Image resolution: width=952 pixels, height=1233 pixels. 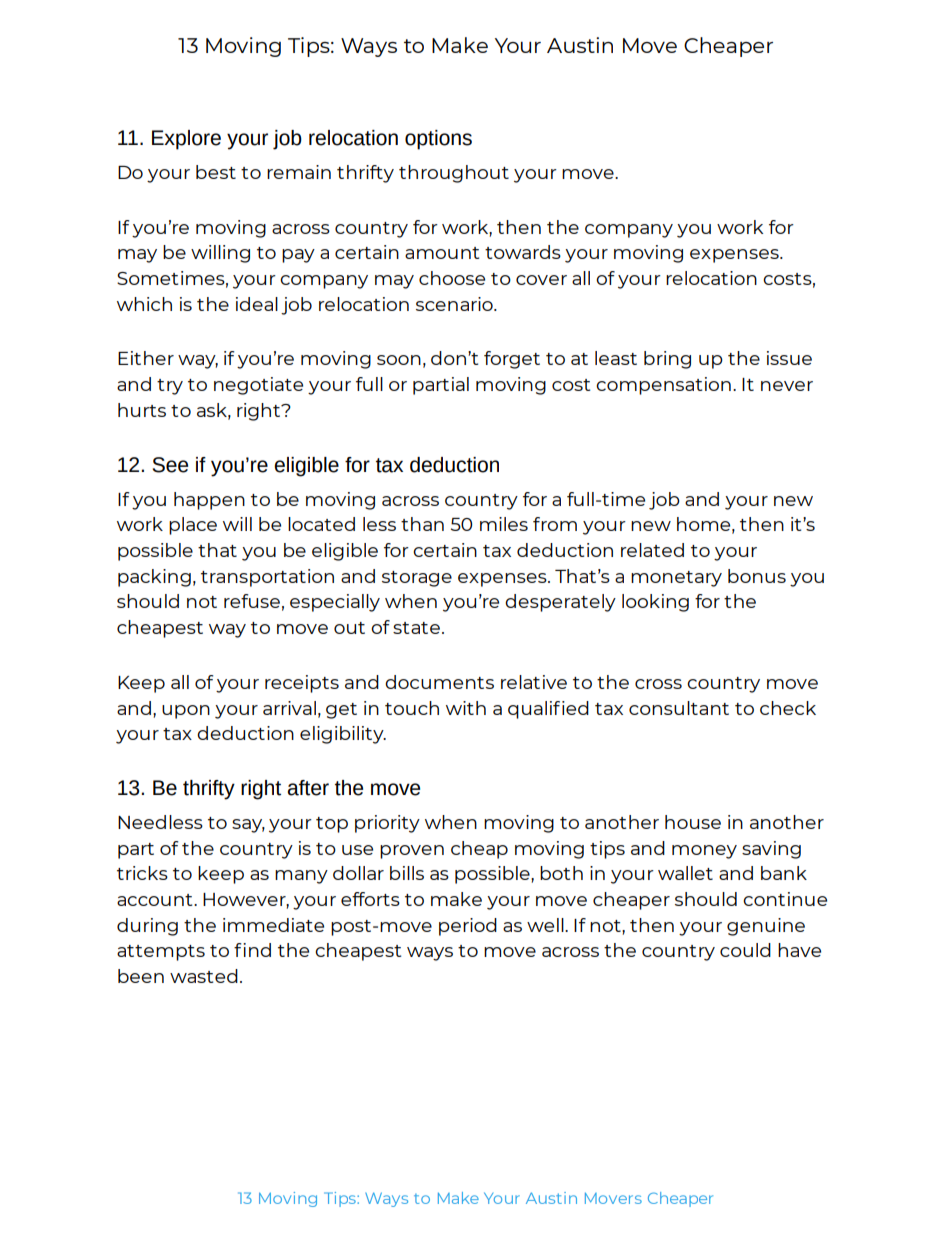 I want to click on consultant, so click(x=679, y=708).
